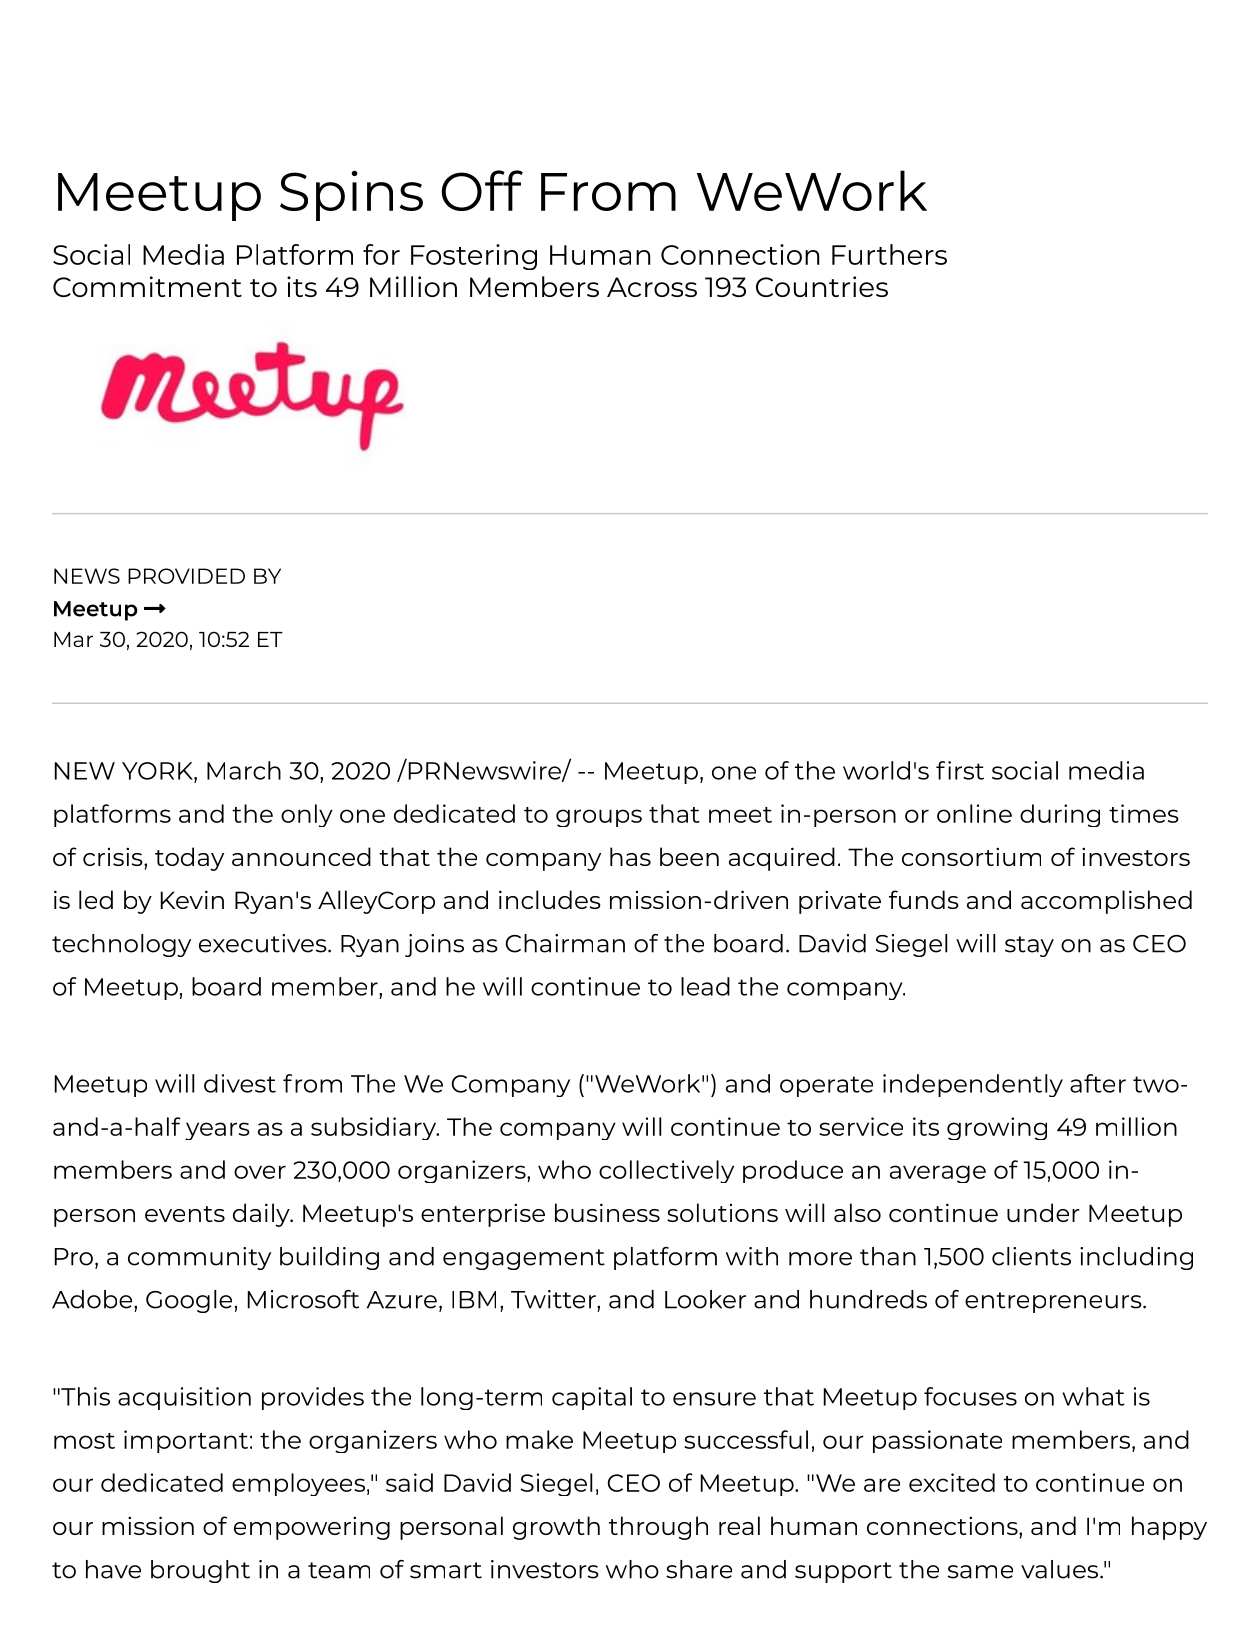  I want to click on Commitment, so click(147, 286).
